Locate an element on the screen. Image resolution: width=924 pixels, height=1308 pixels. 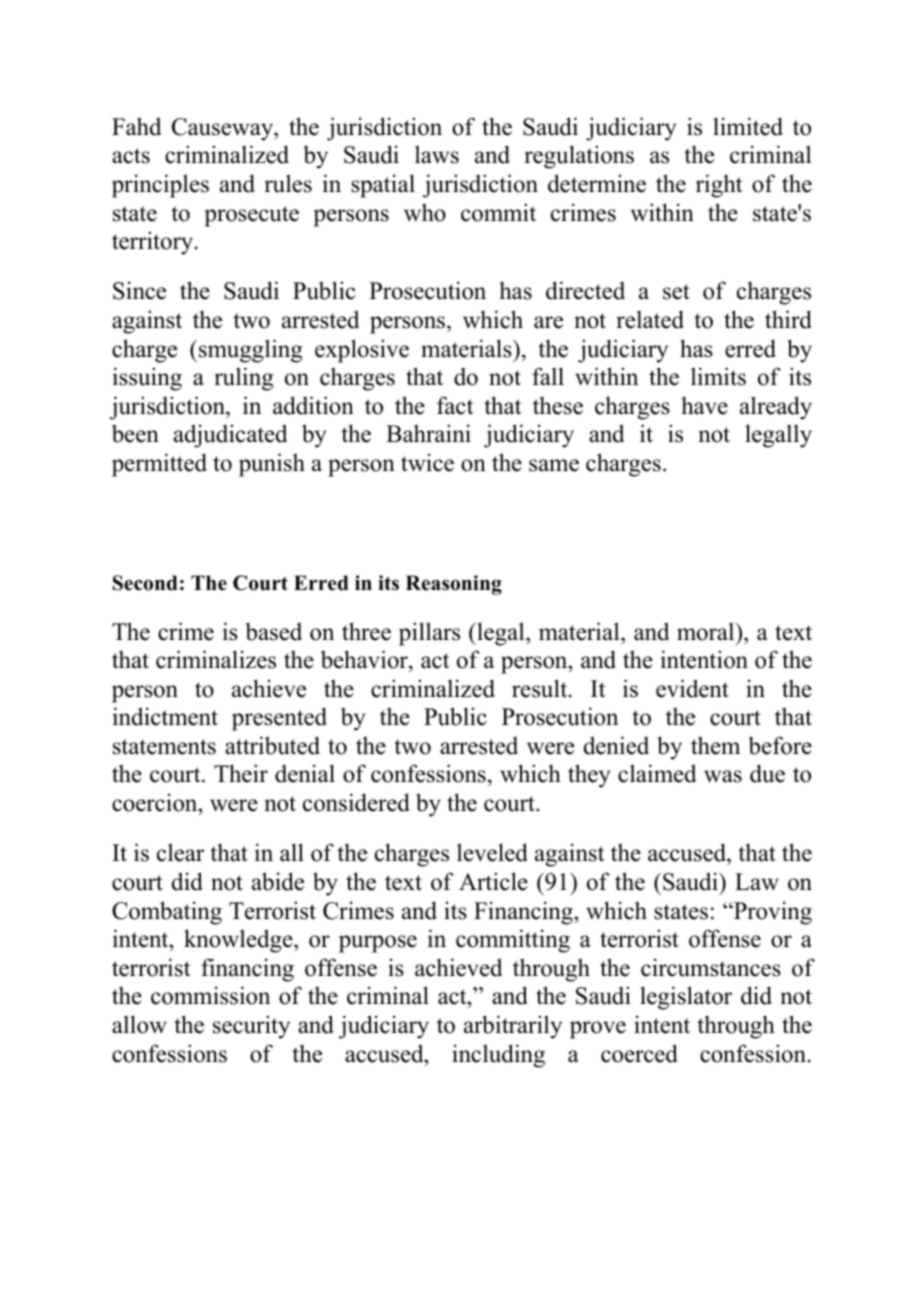
legislator is located at coordinates (686, 998).
